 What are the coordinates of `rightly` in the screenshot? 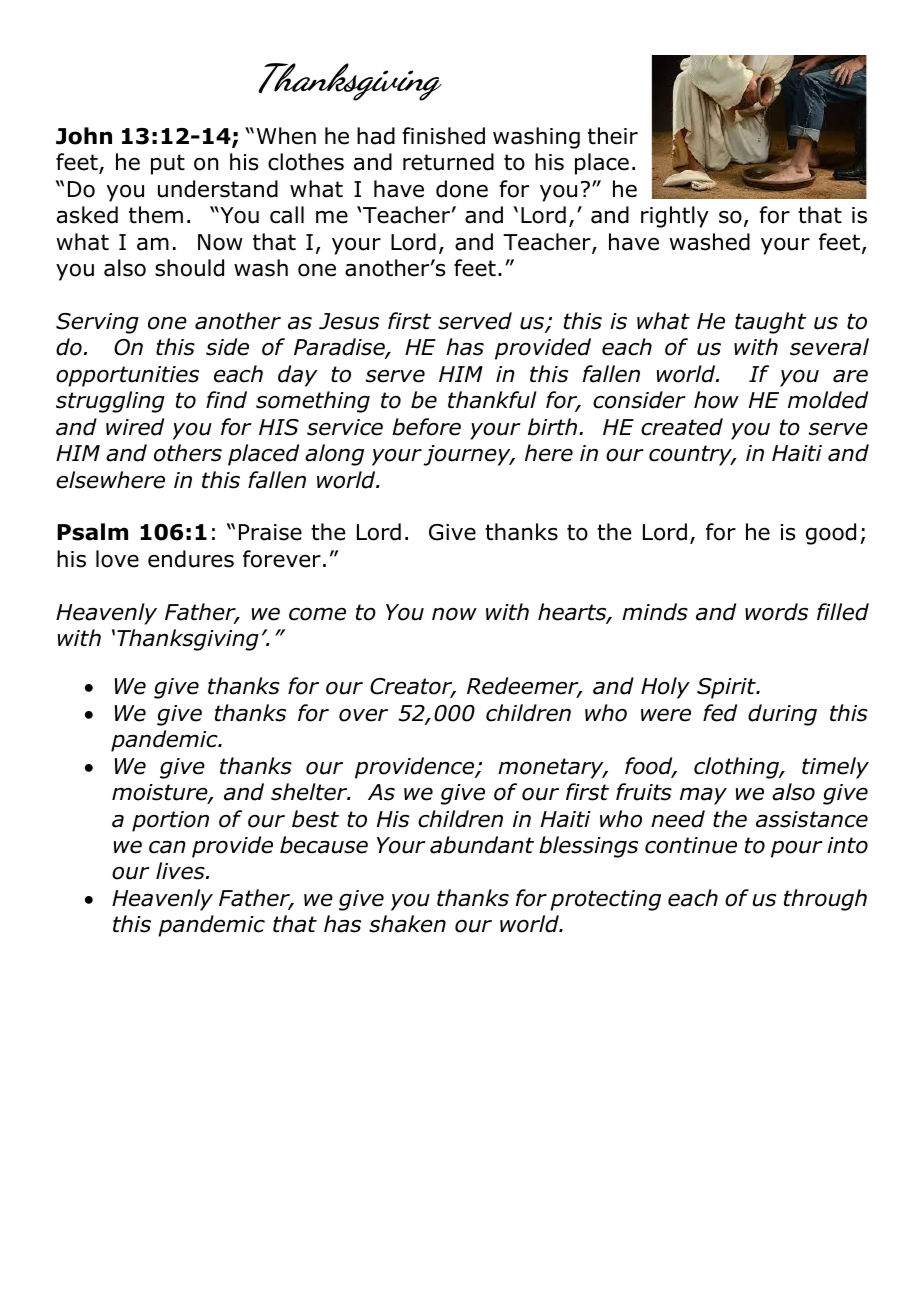 It's located at (675, 217).
